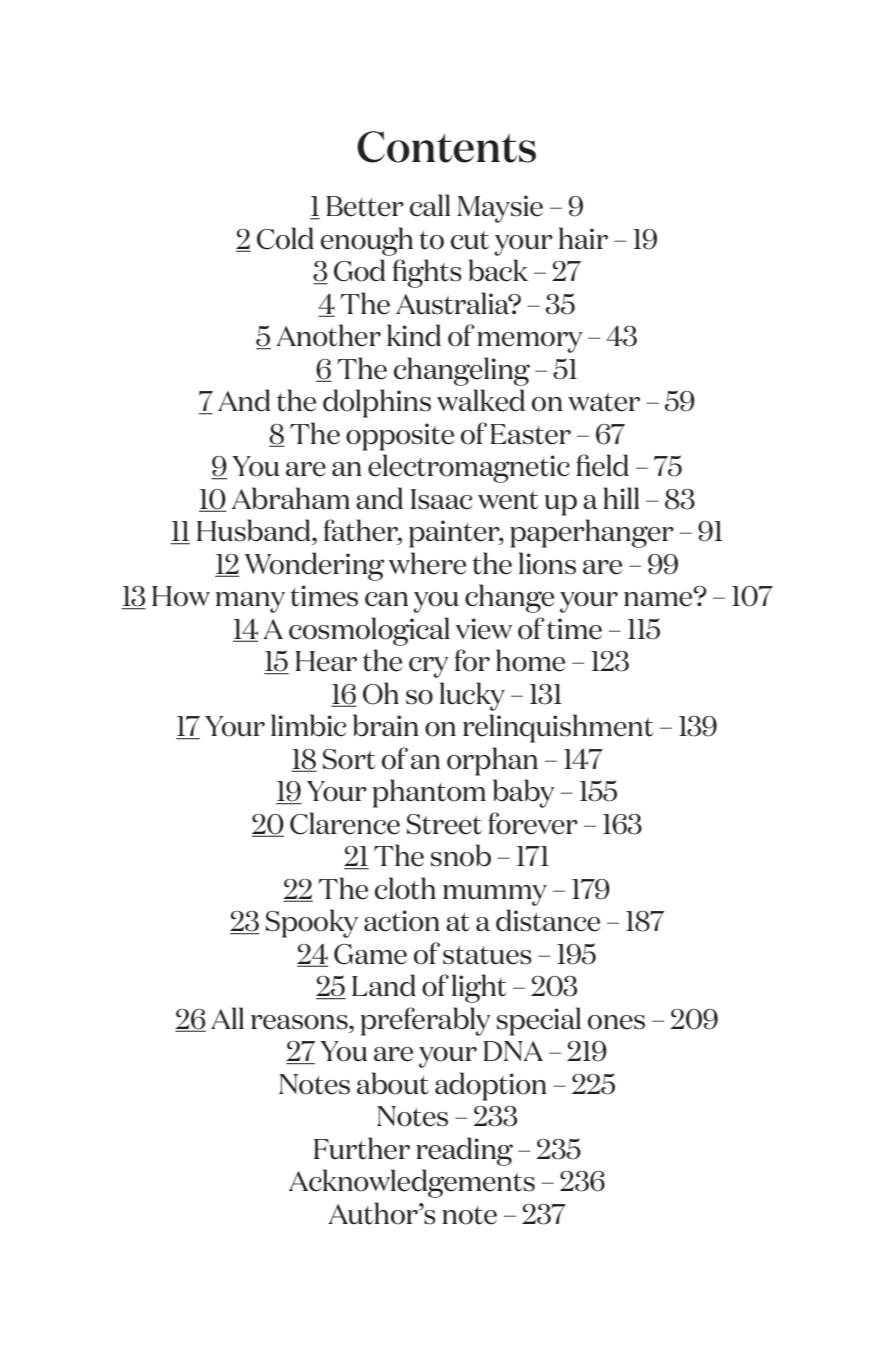  Describe the element at coordinates (491, 1086) in the document. I see `adoption` at that location.
